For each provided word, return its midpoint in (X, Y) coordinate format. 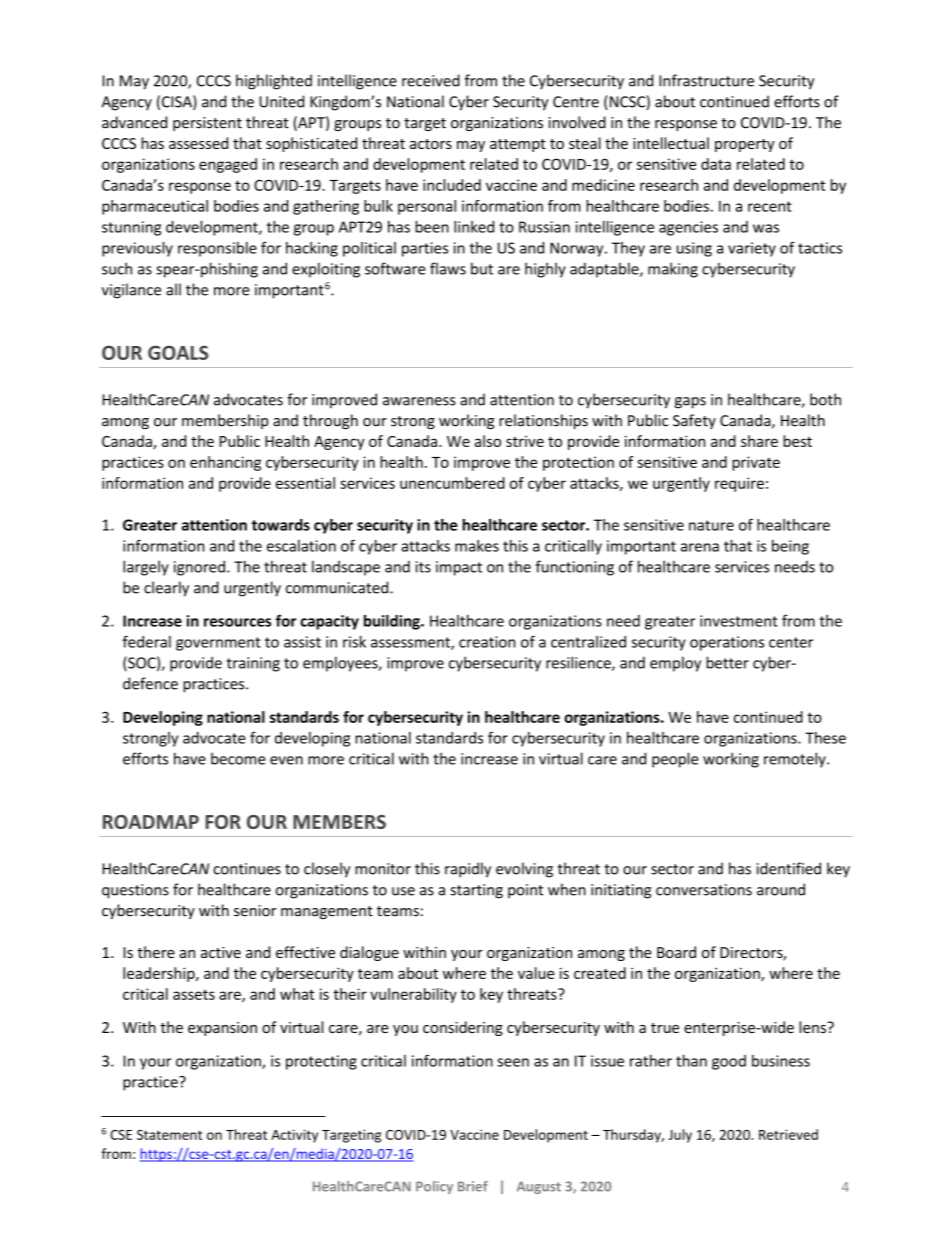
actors (431, 144)
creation (487, 642)
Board (676, 952)
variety (752, 249)
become (238, 758)
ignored (199, 568)
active (221, 952)
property (745, 145)
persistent (207, 124)
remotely (796, 760)
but (482, 268)
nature (711, 525)
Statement (169, 1135)
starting (476, 891)
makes (477, 546)
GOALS (178, 352)
